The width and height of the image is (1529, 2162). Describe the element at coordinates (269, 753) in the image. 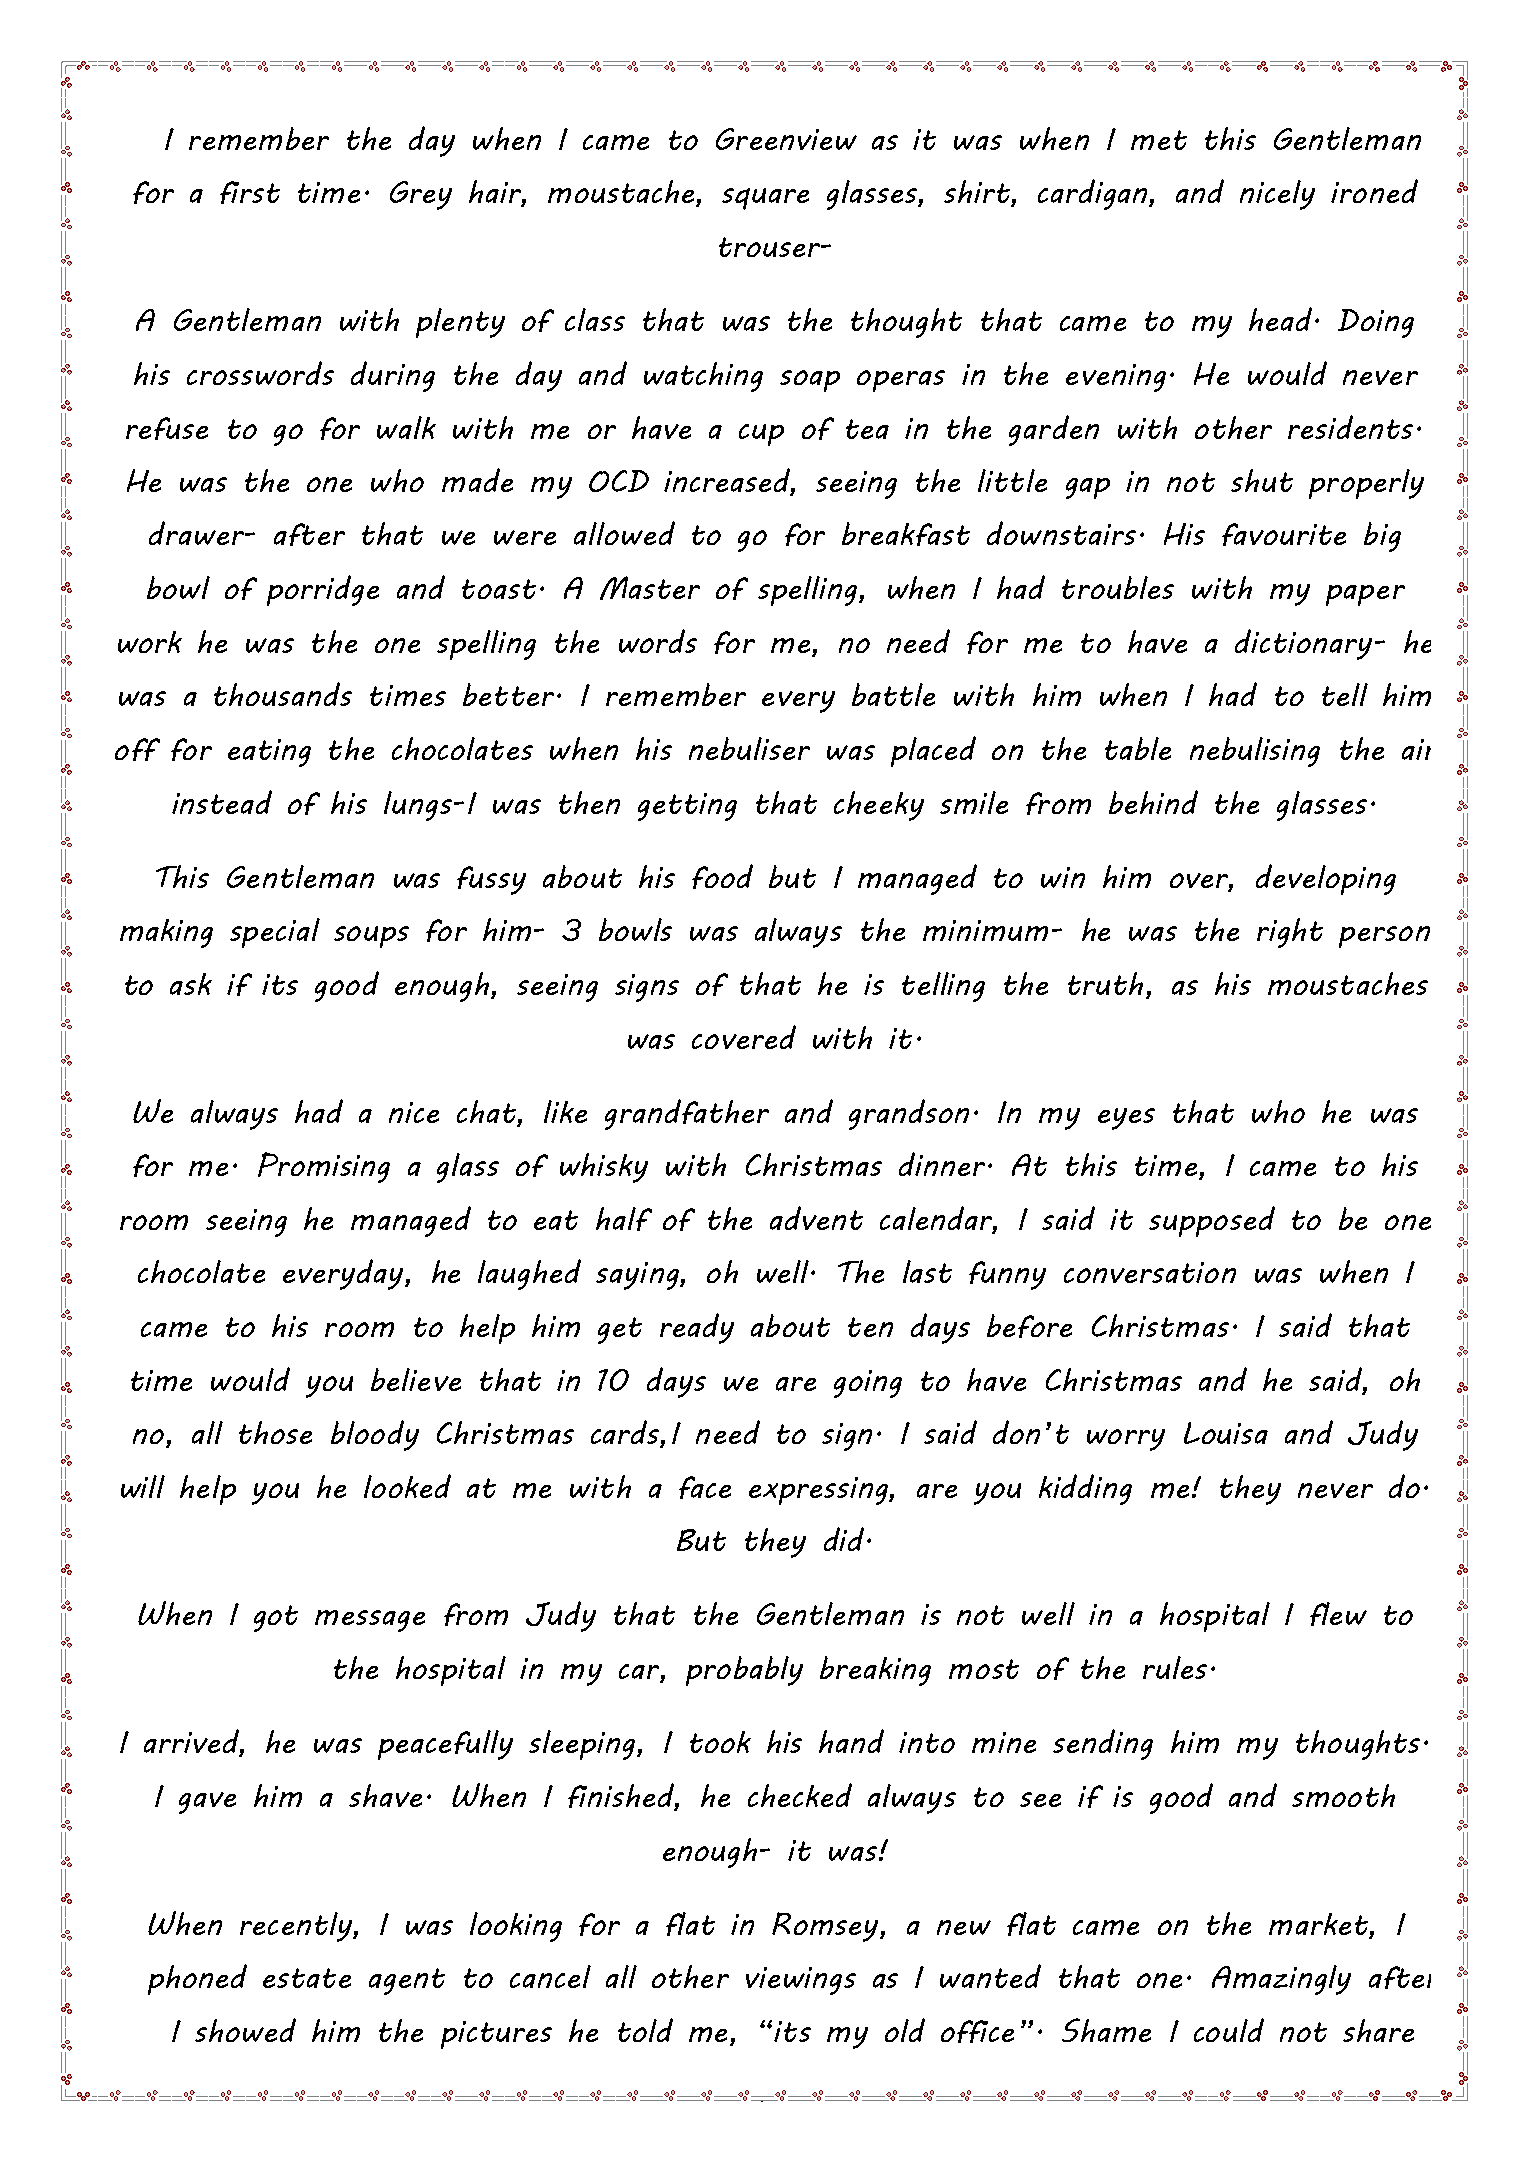

I see `eating` at that location.
